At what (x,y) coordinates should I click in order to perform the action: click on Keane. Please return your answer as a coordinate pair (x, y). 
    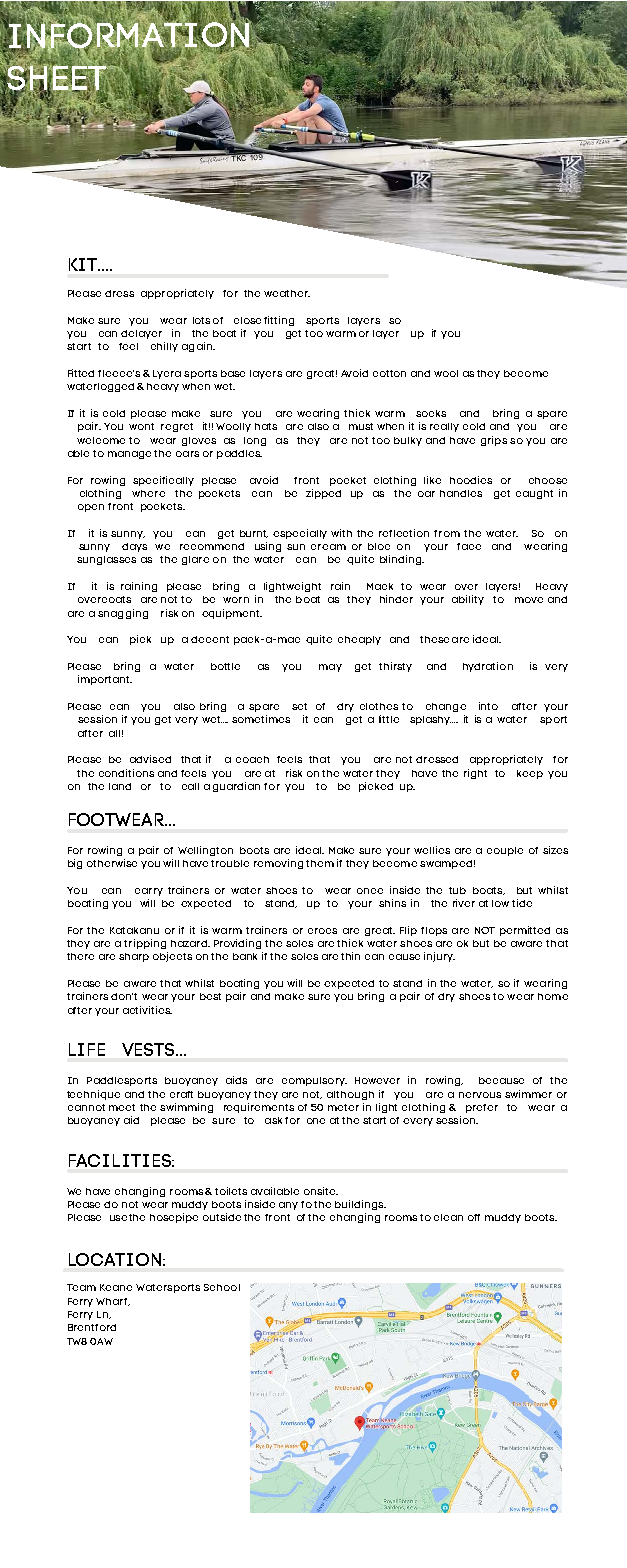
    Looking at the image, I should click on (116, 1287).
